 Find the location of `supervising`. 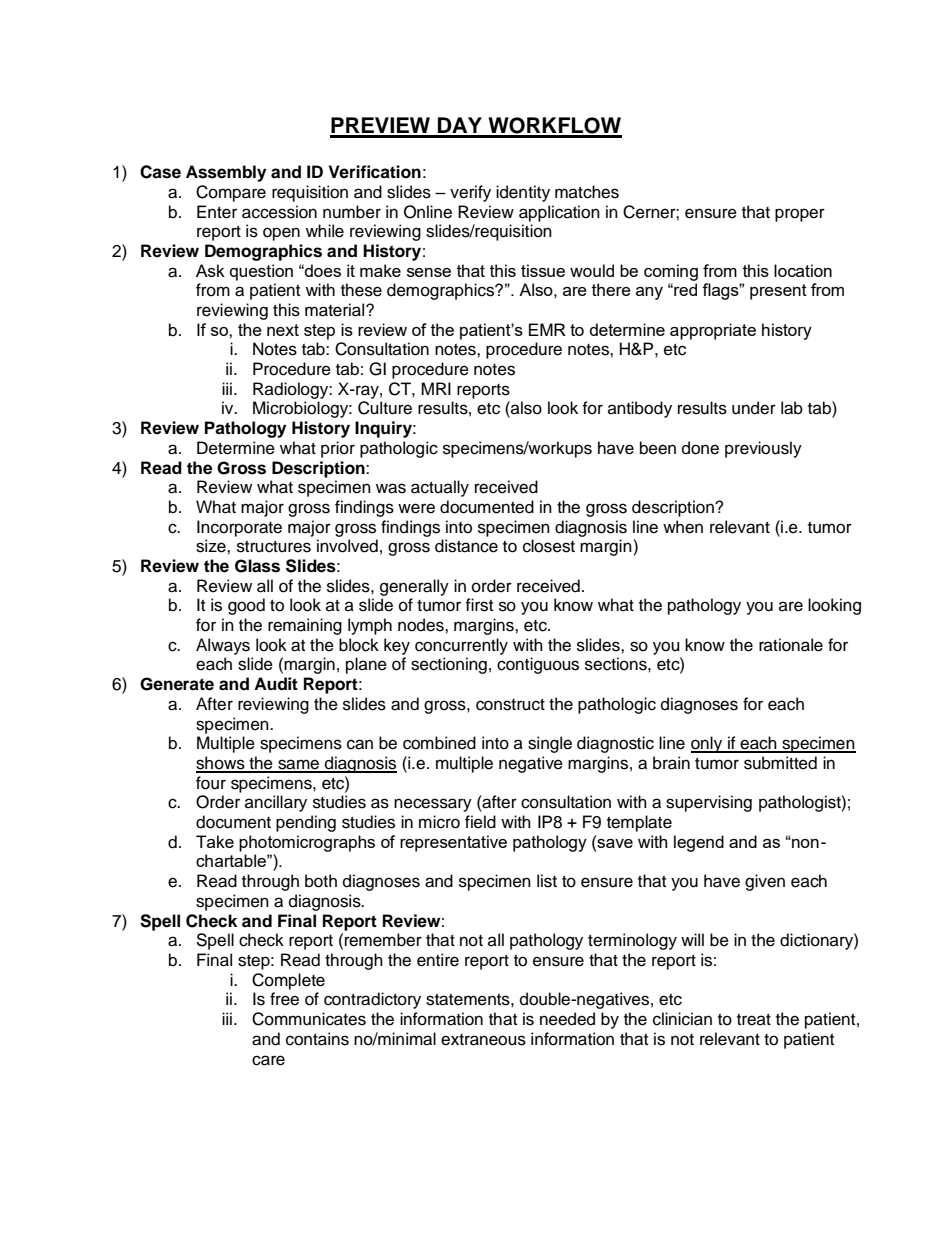

supervising is located at coordinates (709, 803).
